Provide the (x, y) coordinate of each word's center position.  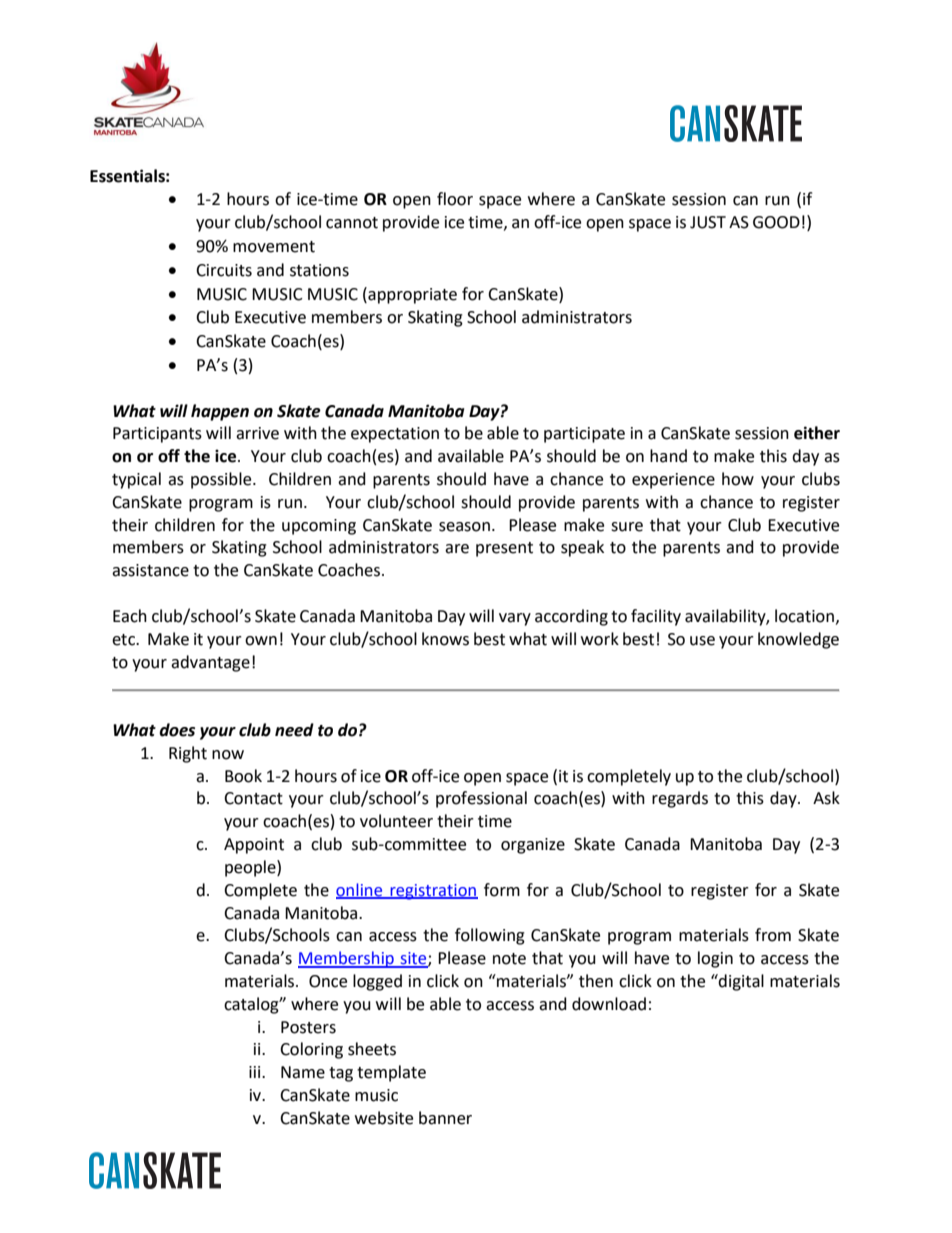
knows (445, 639)
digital (740, 982)
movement (274, 247)
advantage (210, 663)
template (391, 1073)
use (702, 641)
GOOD (776, 222)
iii (256, 1072)
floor (455, 199)
